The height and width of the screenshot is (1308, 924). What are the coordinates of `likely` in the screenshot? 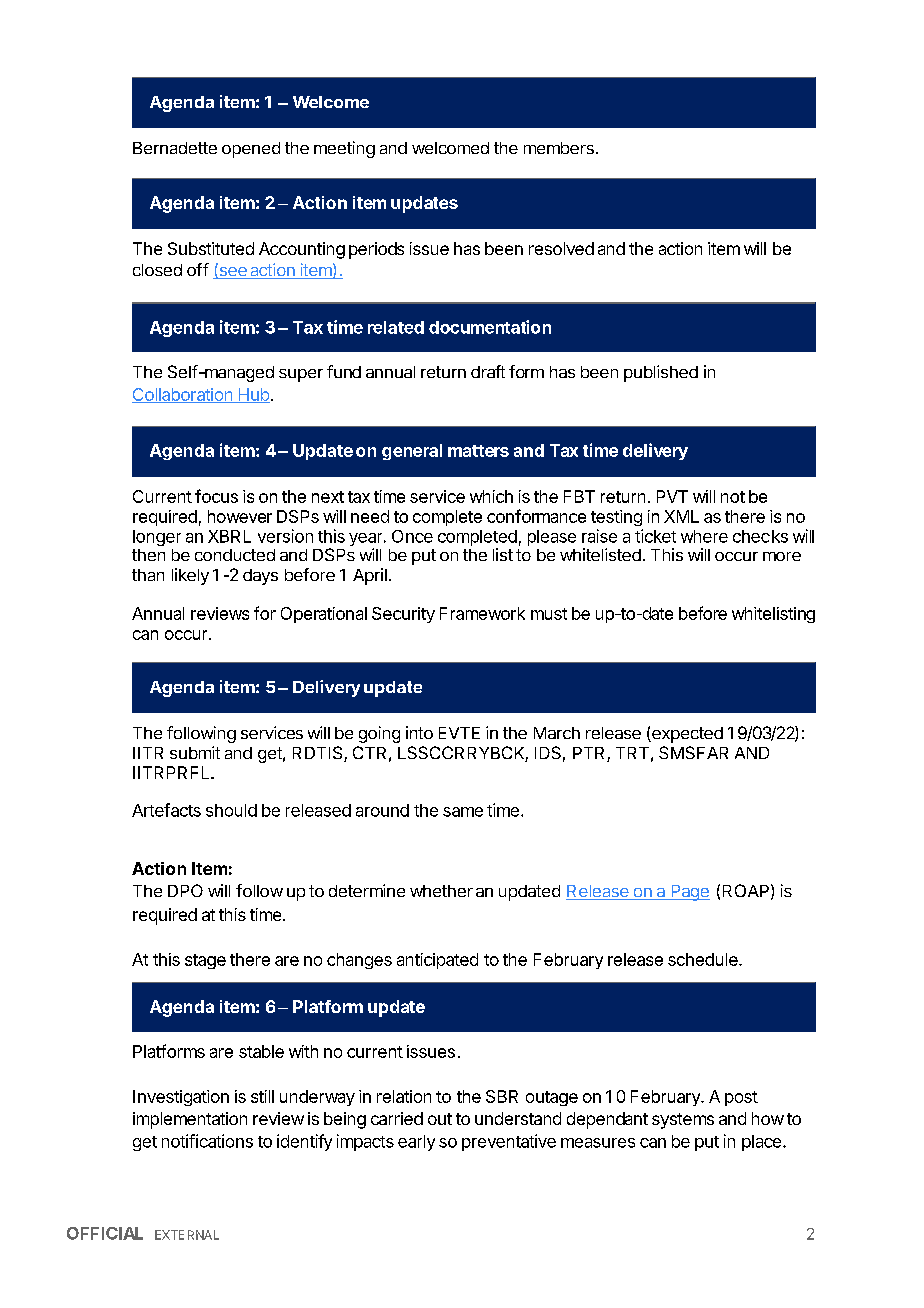 It's located at (190, 576).
